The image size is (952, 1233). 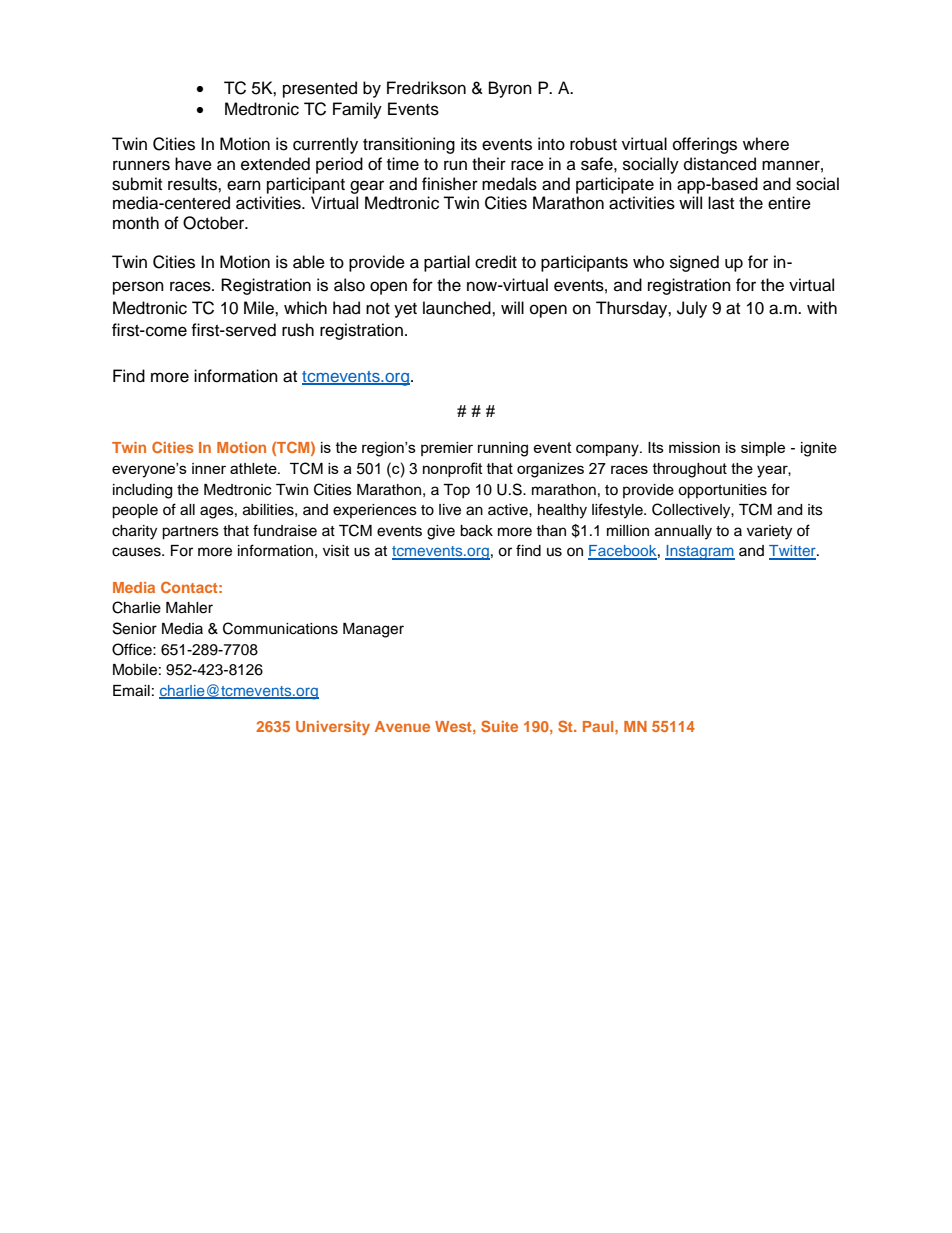 I want to click on credit, so click(x=496, y=262).
